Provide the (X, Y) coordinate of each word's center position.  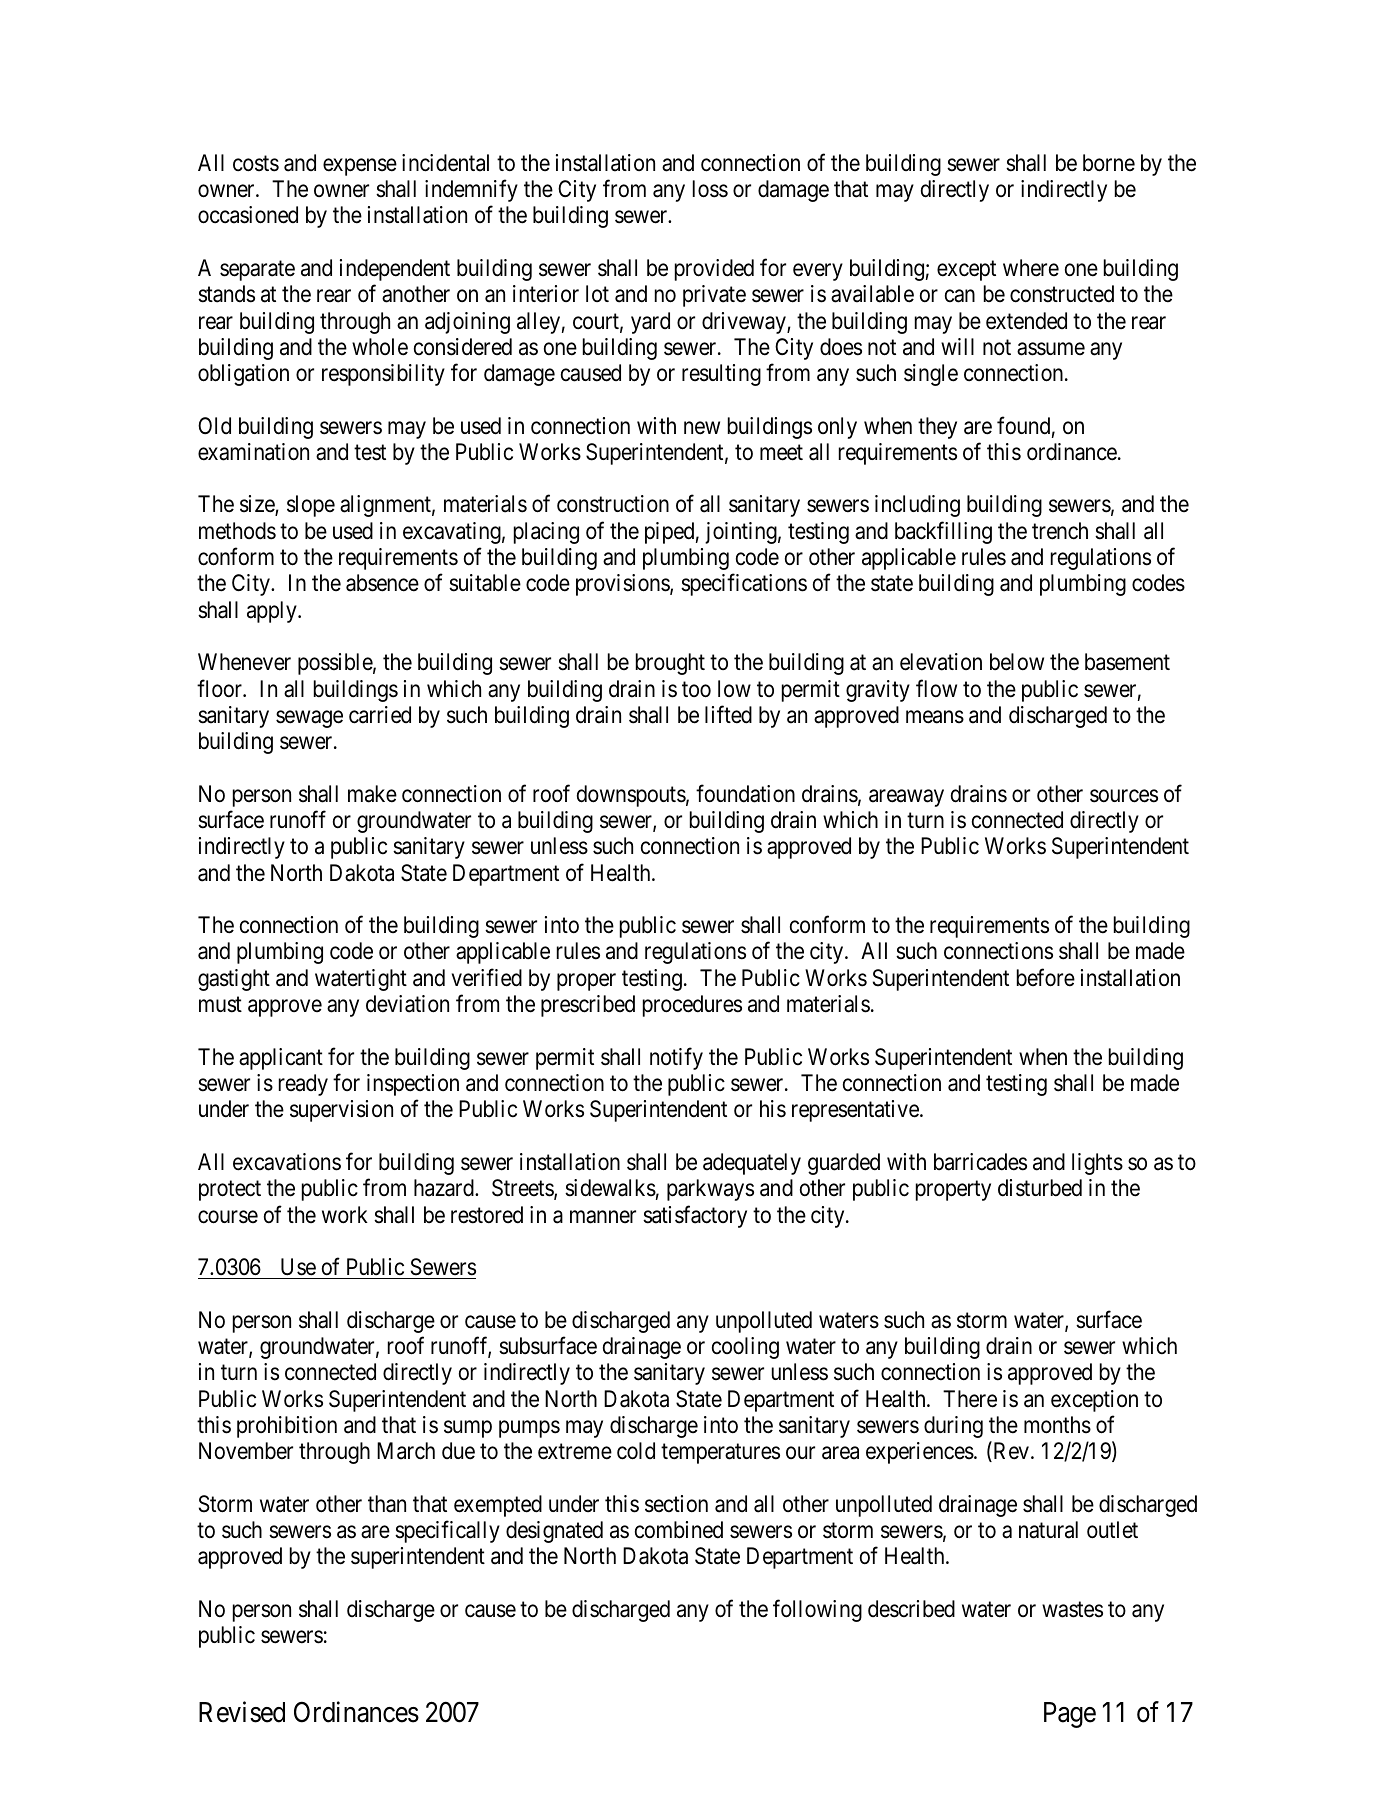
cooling (745, 1348)
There (970, 1399)
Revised (242, 1712)
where (1031, 268)
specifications (744, 585)
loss (710, 189)
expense (360, 167)
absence (382, 583)
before (1046, 977)
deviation (407, 1004)
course (228, 1217)
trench (1060, 531)
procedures (692, 1006)
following (817, 1610)
